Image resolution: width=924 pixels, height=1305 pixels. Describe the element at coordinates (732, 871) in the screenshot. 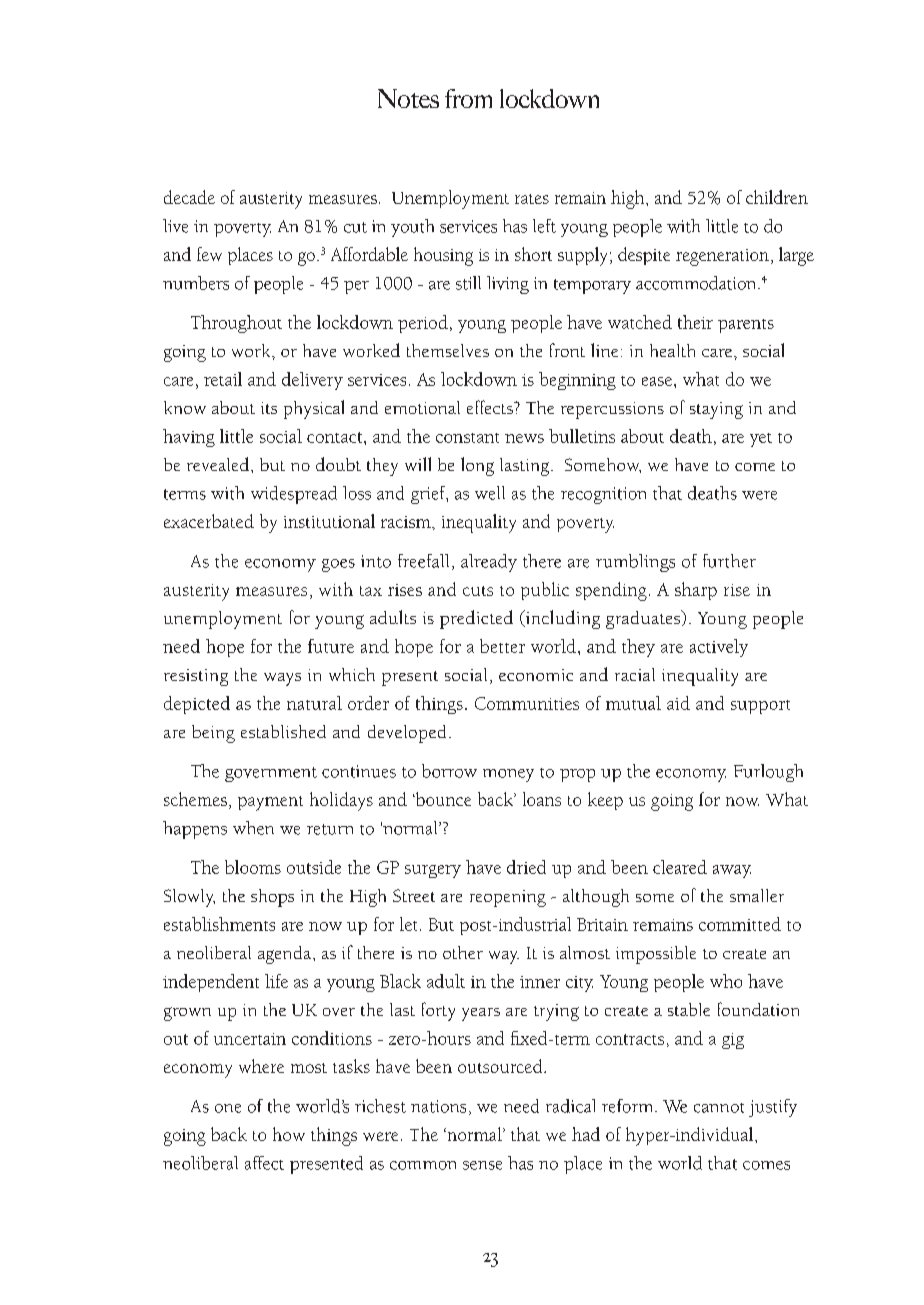

I see `away` at that location.
